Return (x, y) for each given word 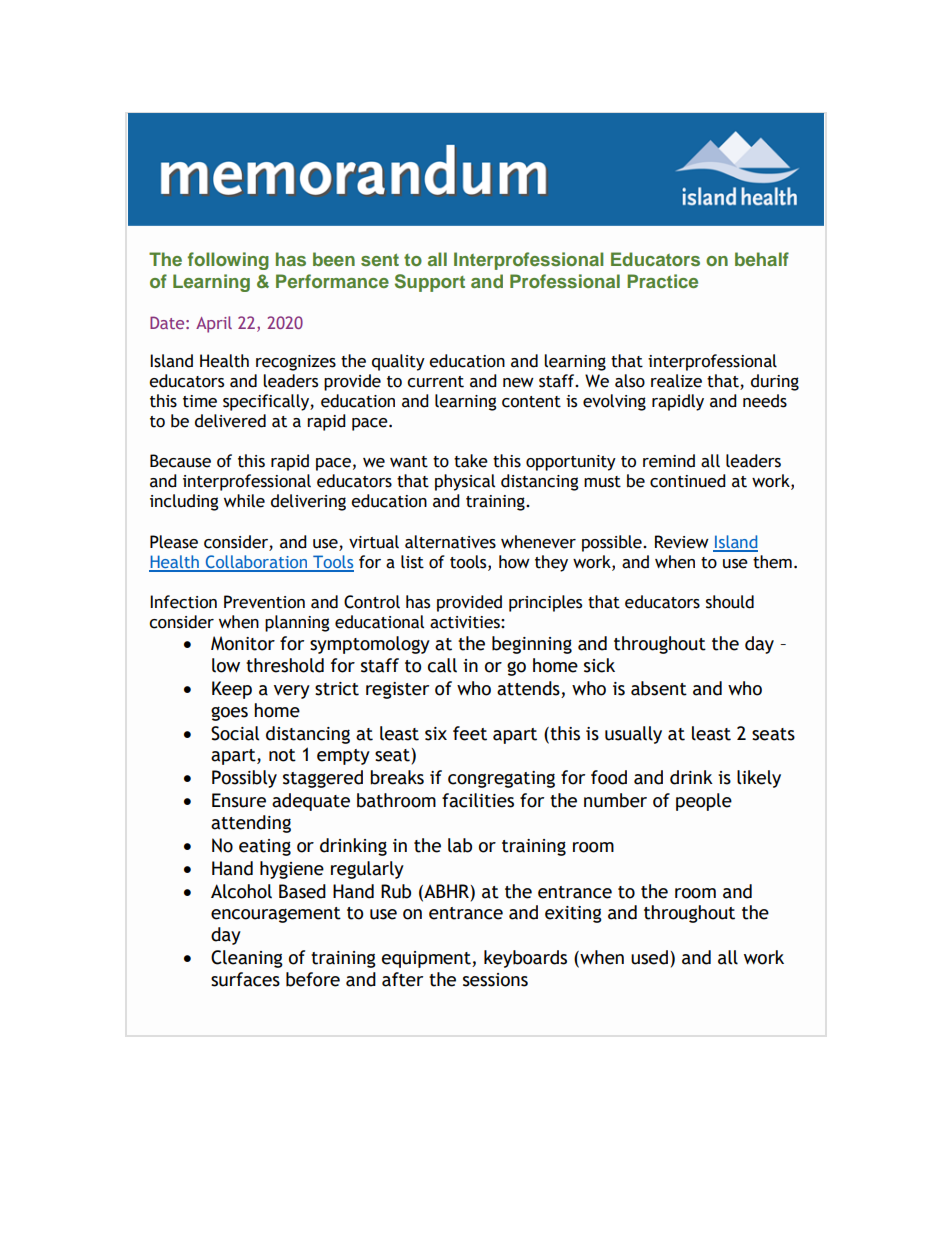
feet (470, 733)
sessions (495, 980)
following (228, 261)
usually (633, 735)
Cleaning (247, 959)
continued (688, 481)
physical (465, 482)
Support (430, 283)
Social (235, 733)
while (244, 501)
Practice (662, 281)
